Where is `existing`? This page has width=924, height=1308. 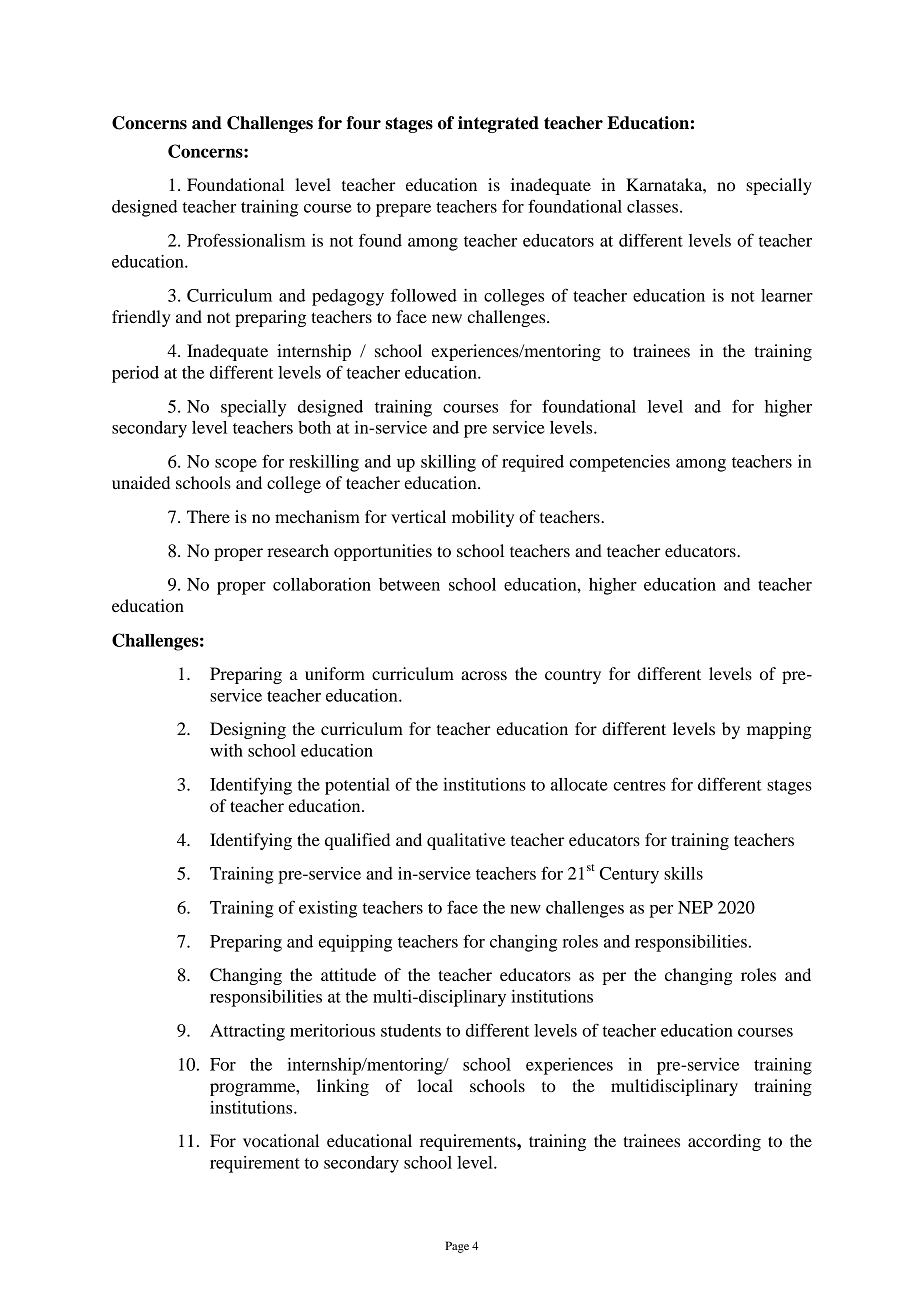
existing is located at coordinates (328, 909).
